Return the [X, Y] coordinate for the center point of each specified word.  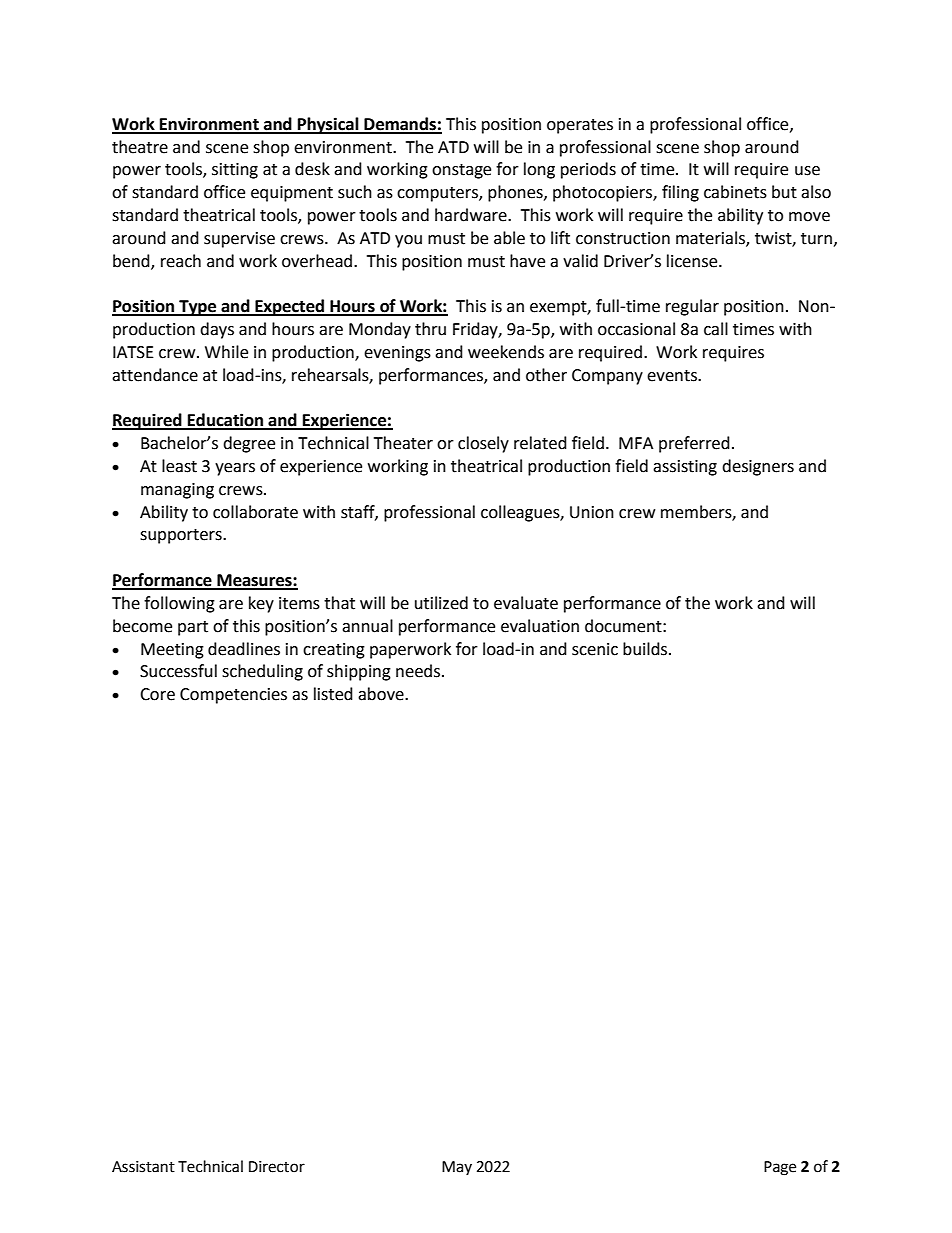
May [457, 1168]
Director [277, 1167]
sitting [235, 171]
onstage [461, 171]
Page [780, 1168]
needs [419, 671]
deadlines [244, 649]
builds [646, 649]
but [784, 192]
